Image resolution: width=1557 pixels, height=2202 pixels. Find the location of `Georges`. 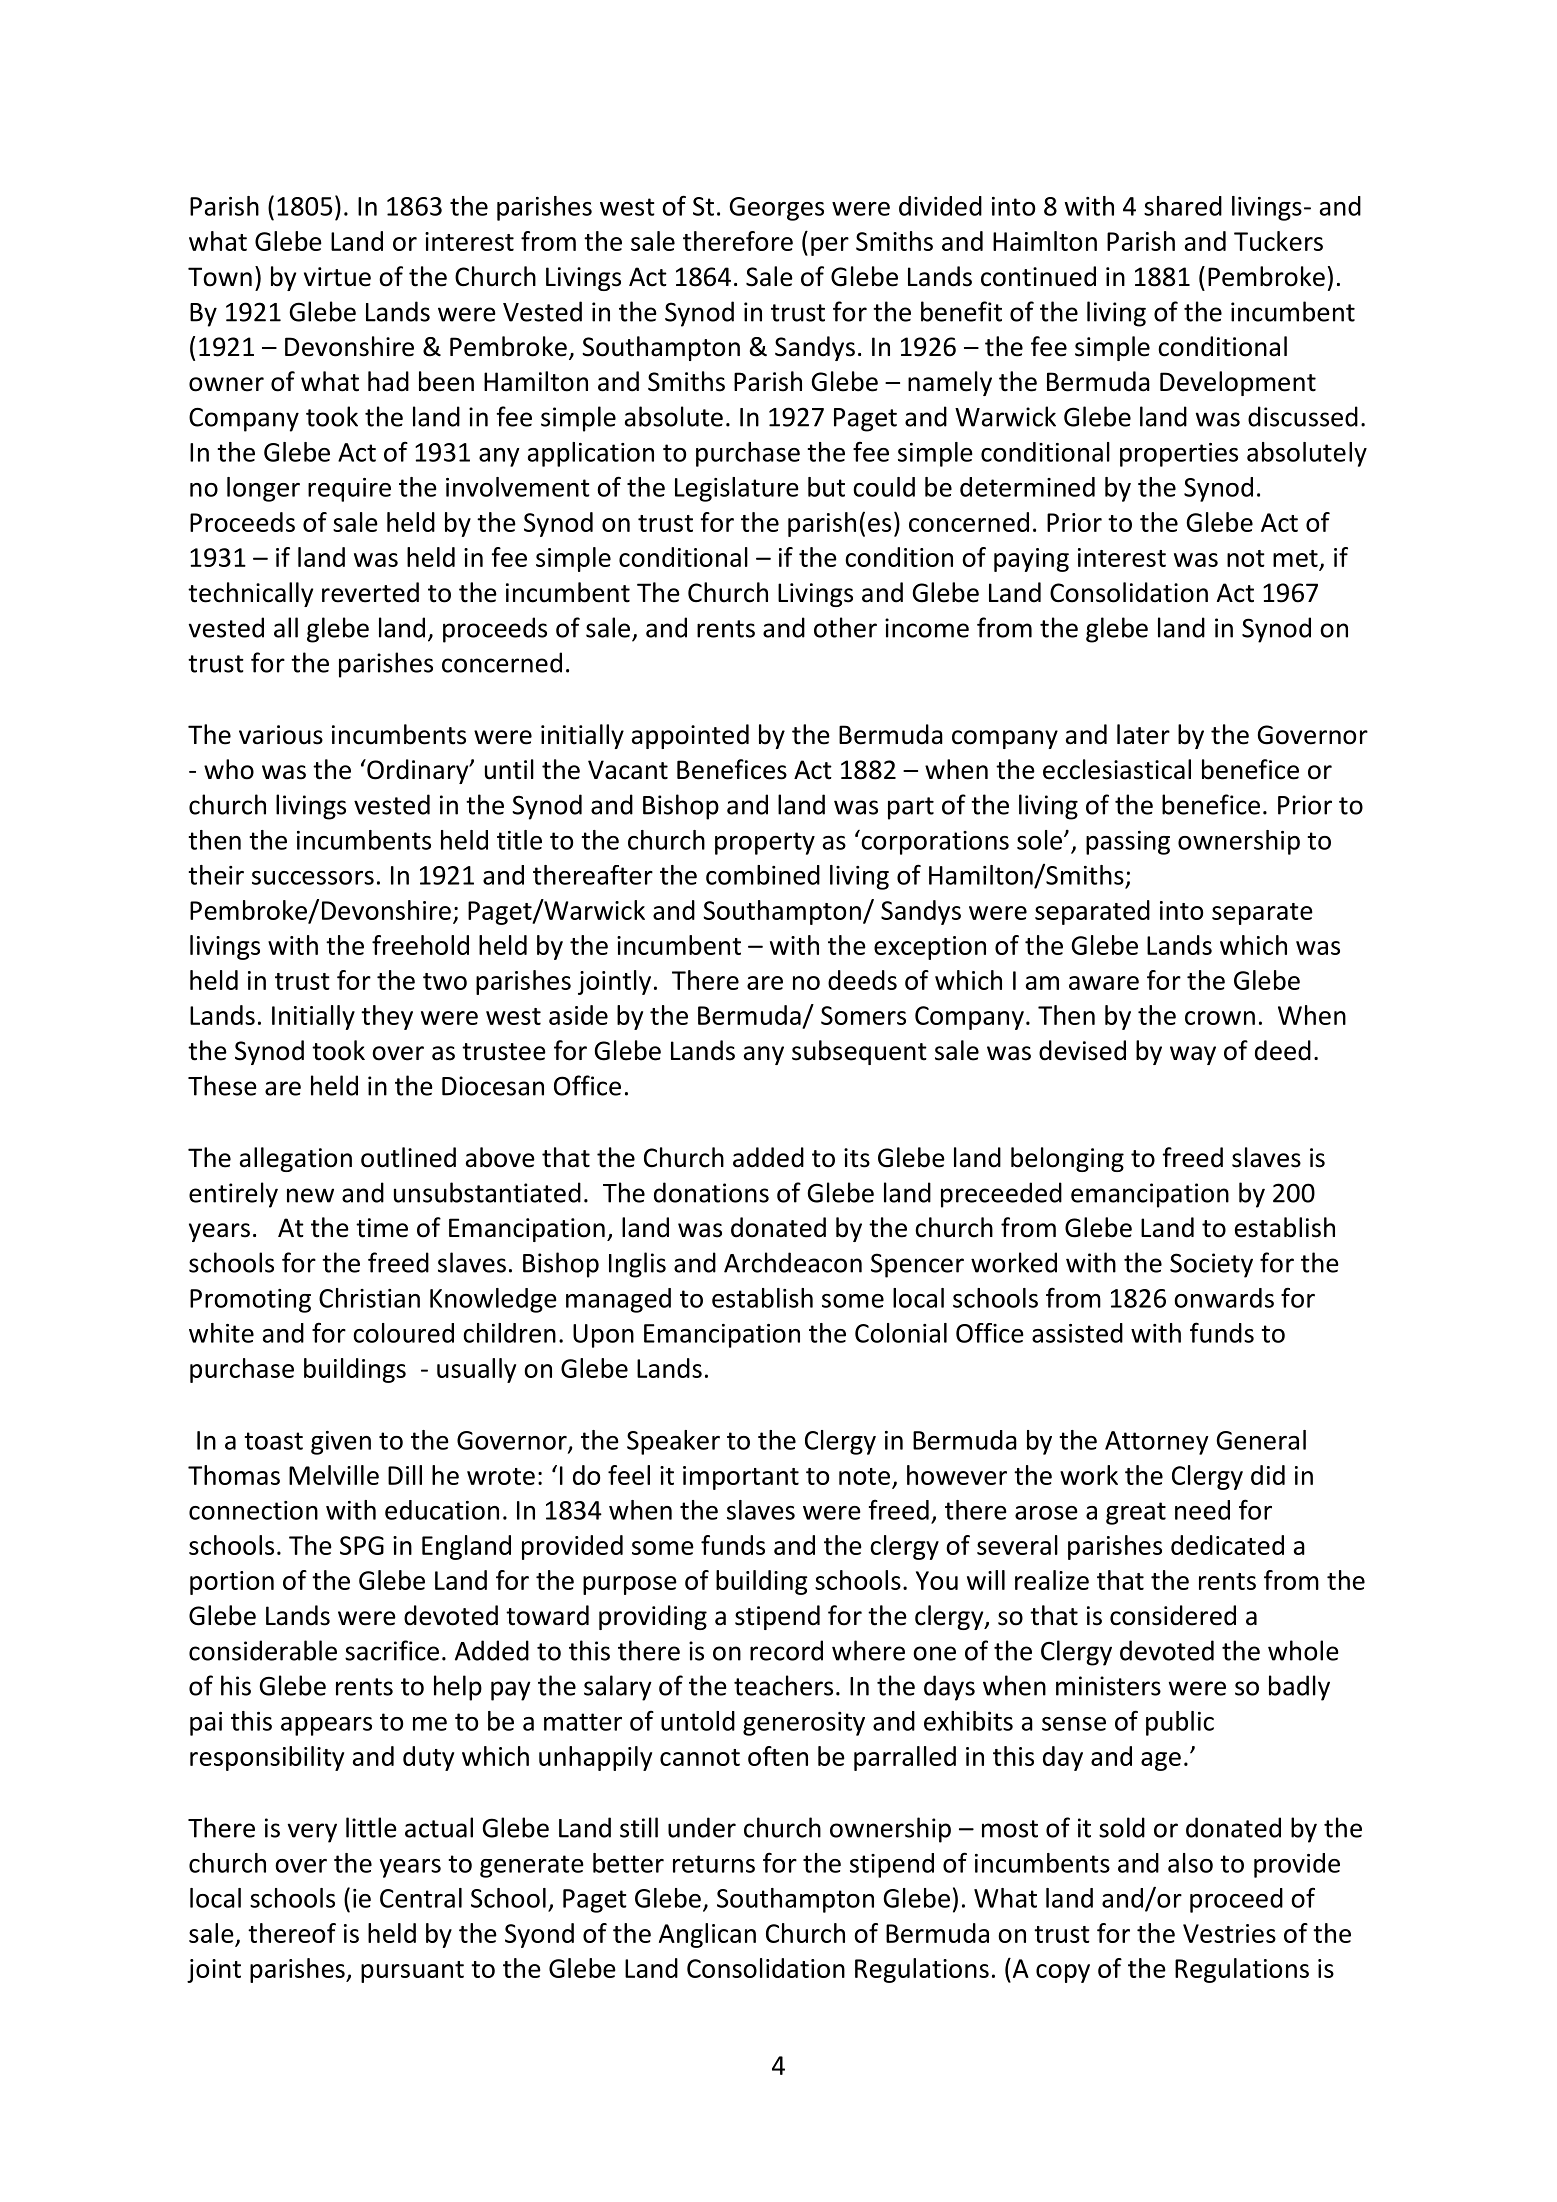

Georges is located at coordinates (776, 209).
